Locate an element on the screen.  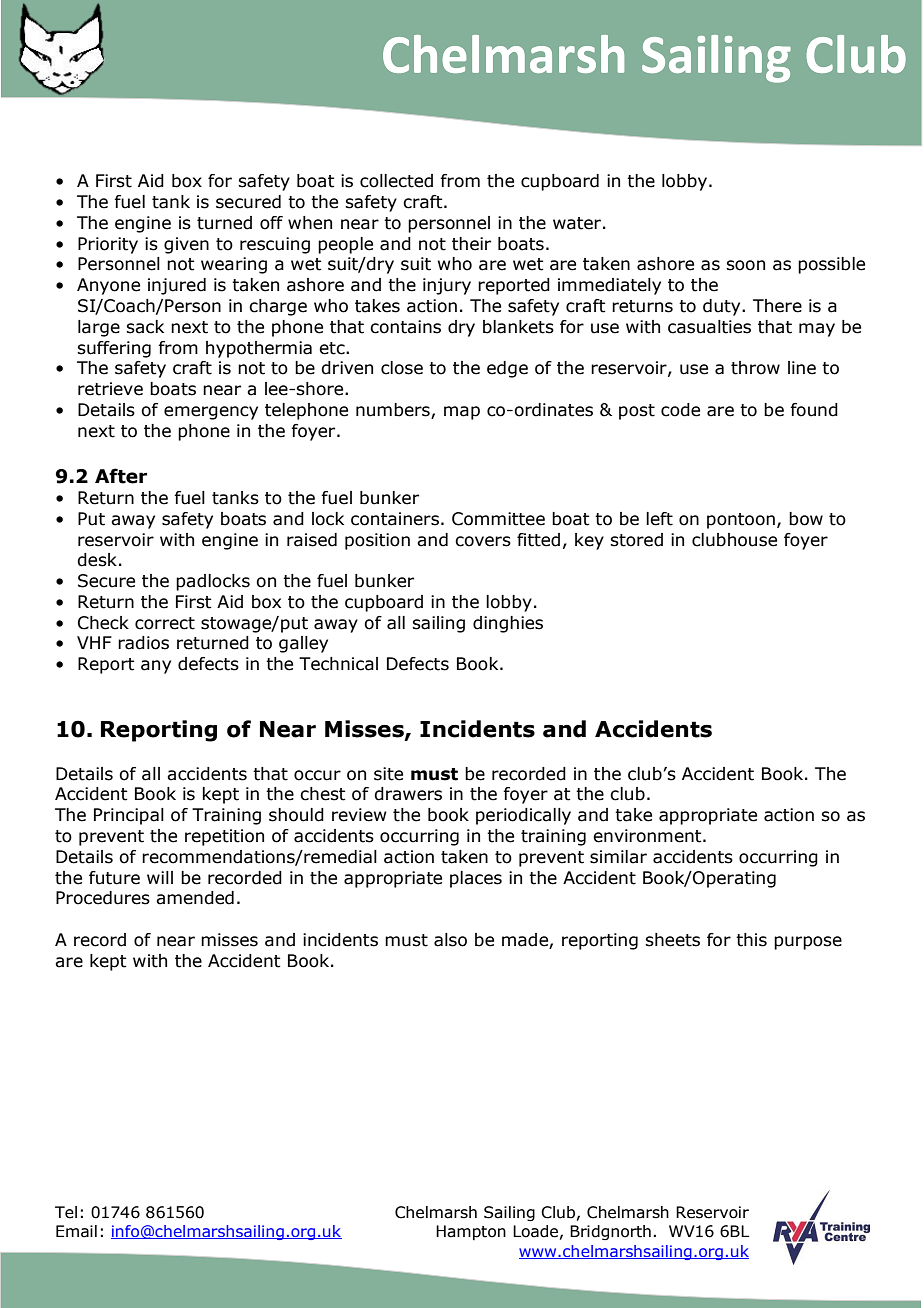
Email is located at coordinates (76, 1231).
